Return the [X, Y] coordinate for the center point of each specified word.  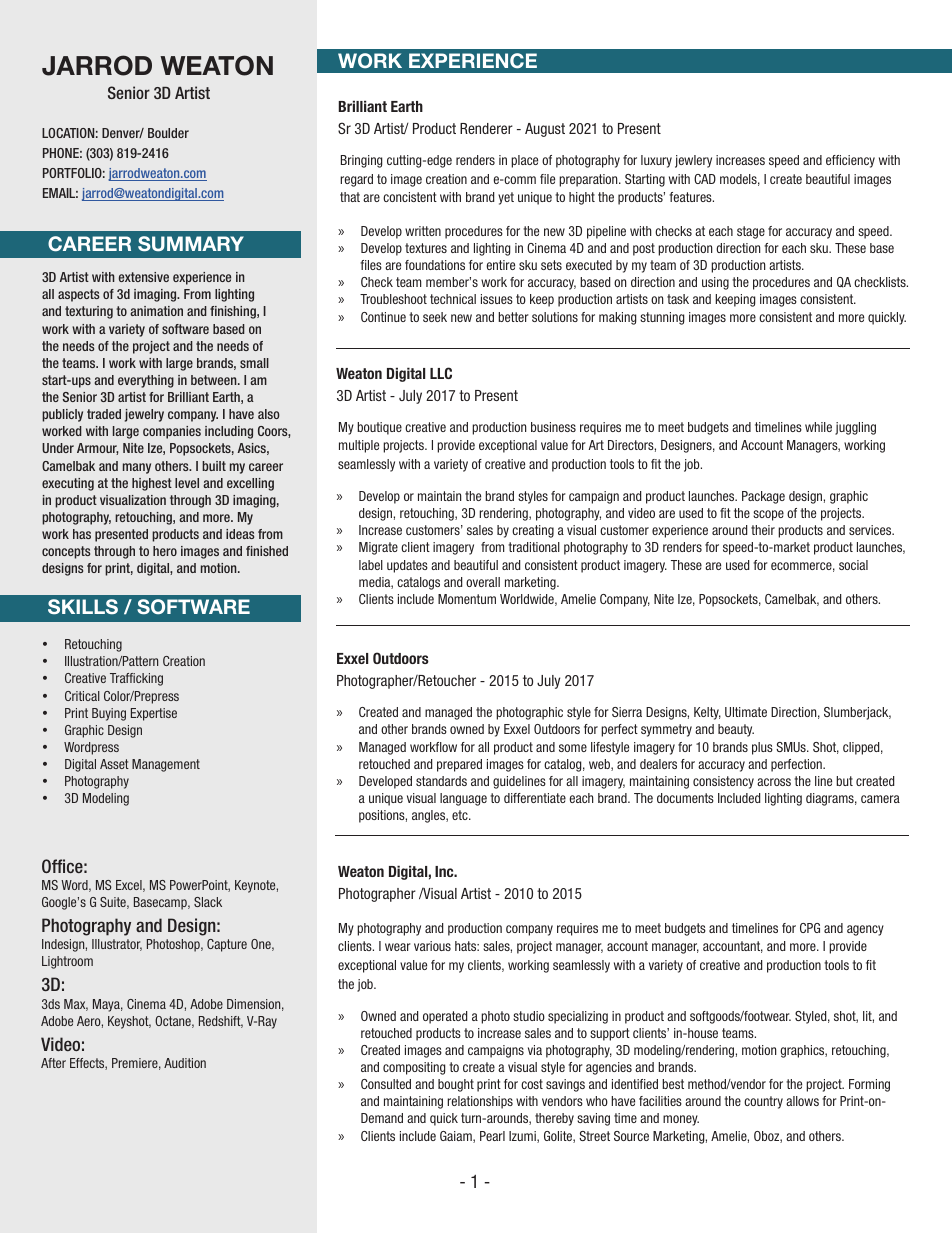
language [463, 799]
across [774, 782]
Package [763, 497]
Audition [185, 1063]
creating [533, 531]
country [763, 1102]
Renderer [486, 128]
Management [166, 765]
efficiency [850, 161]
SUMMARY [191, 244]
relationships [480, 1102]
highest [152, 484]
